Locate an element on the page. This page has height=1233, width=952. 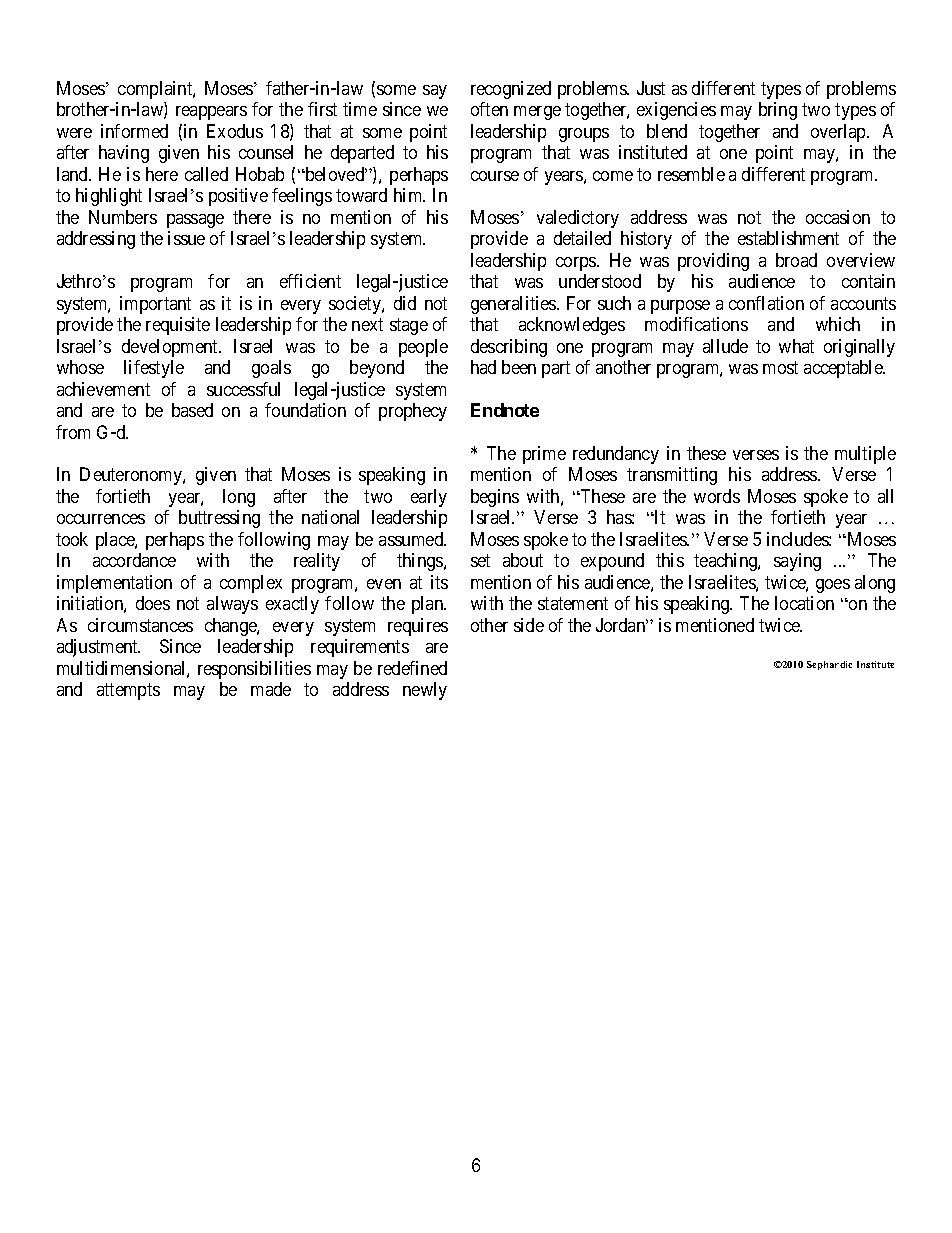
bring is located at coordinates (778, 111).
